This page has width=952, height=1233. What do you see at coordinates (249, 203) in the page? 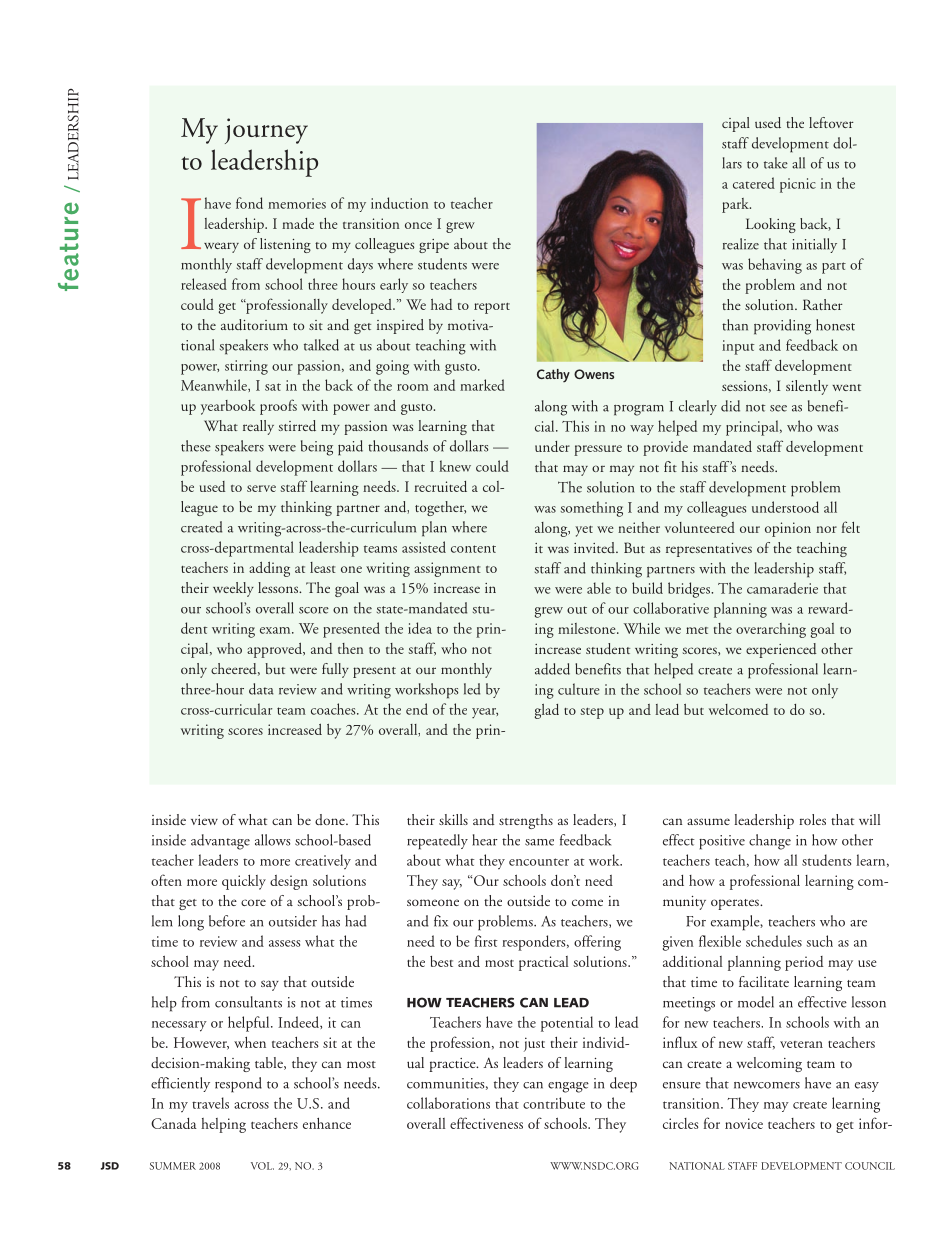
I see `fond` at bounding box center [249, 203].
